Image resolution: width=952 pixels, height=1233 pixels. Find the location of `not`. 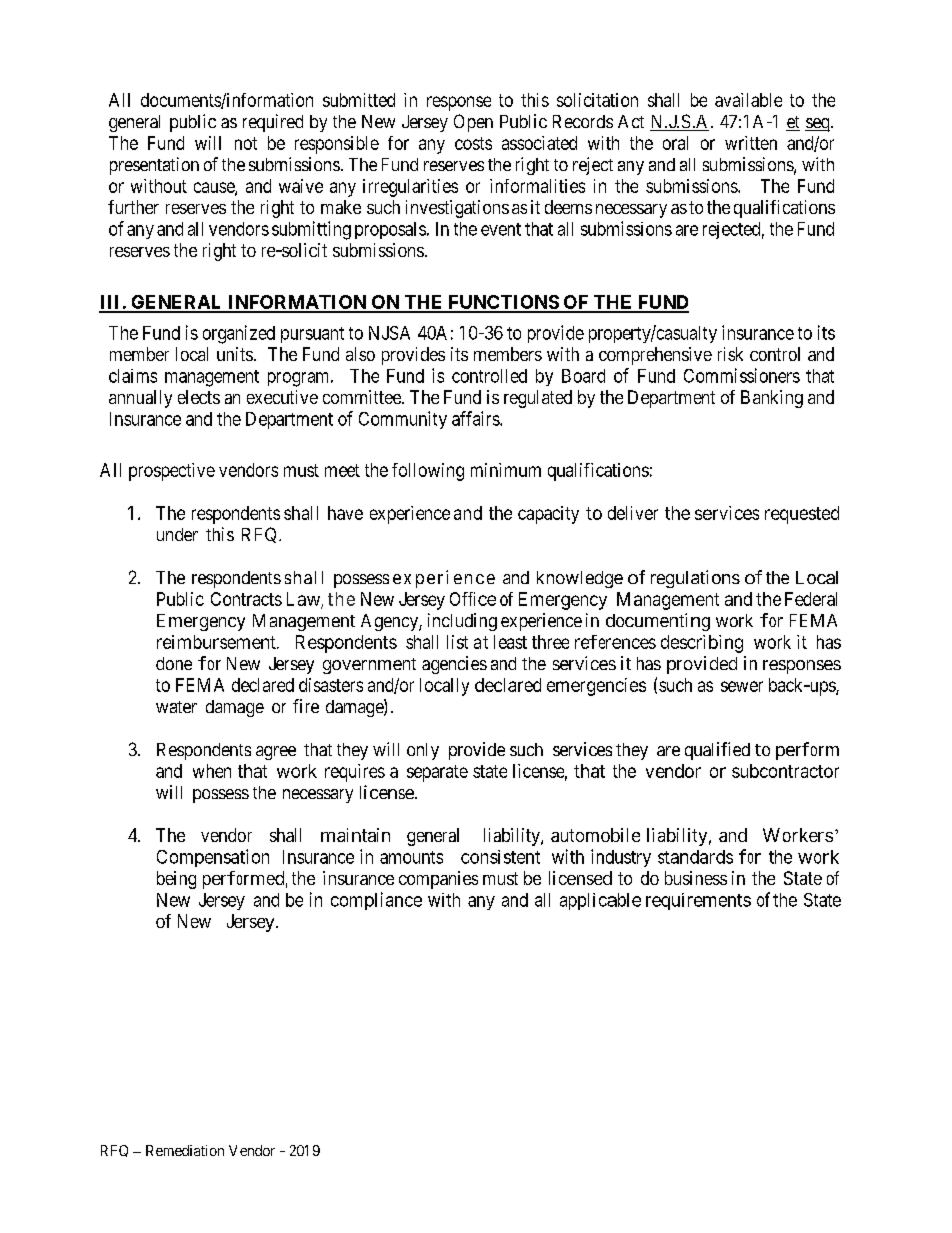

not is located at coordinates (246, 143).
